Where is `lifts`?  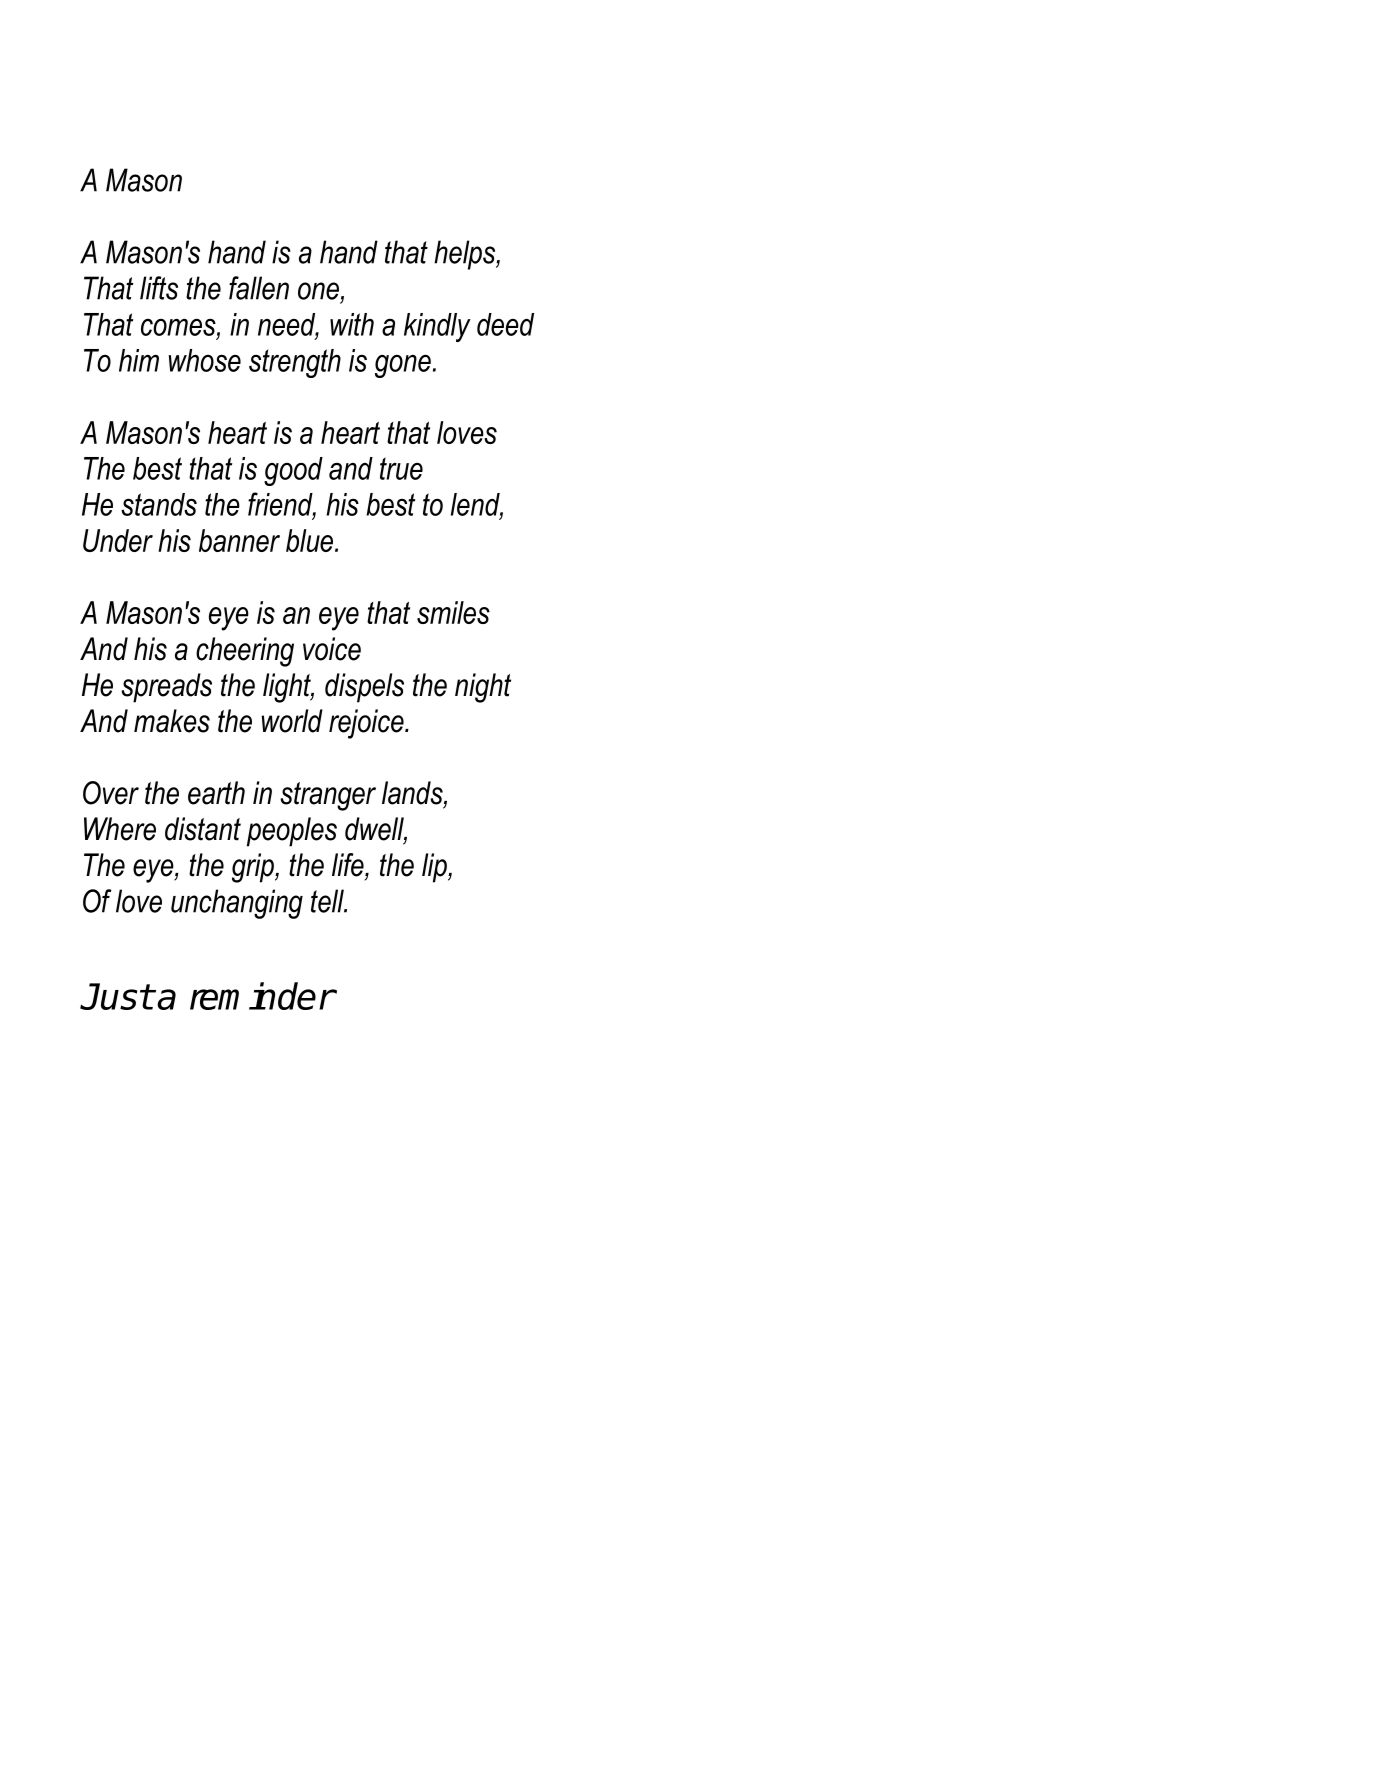
lifts is located at coordinates (159, 288).
